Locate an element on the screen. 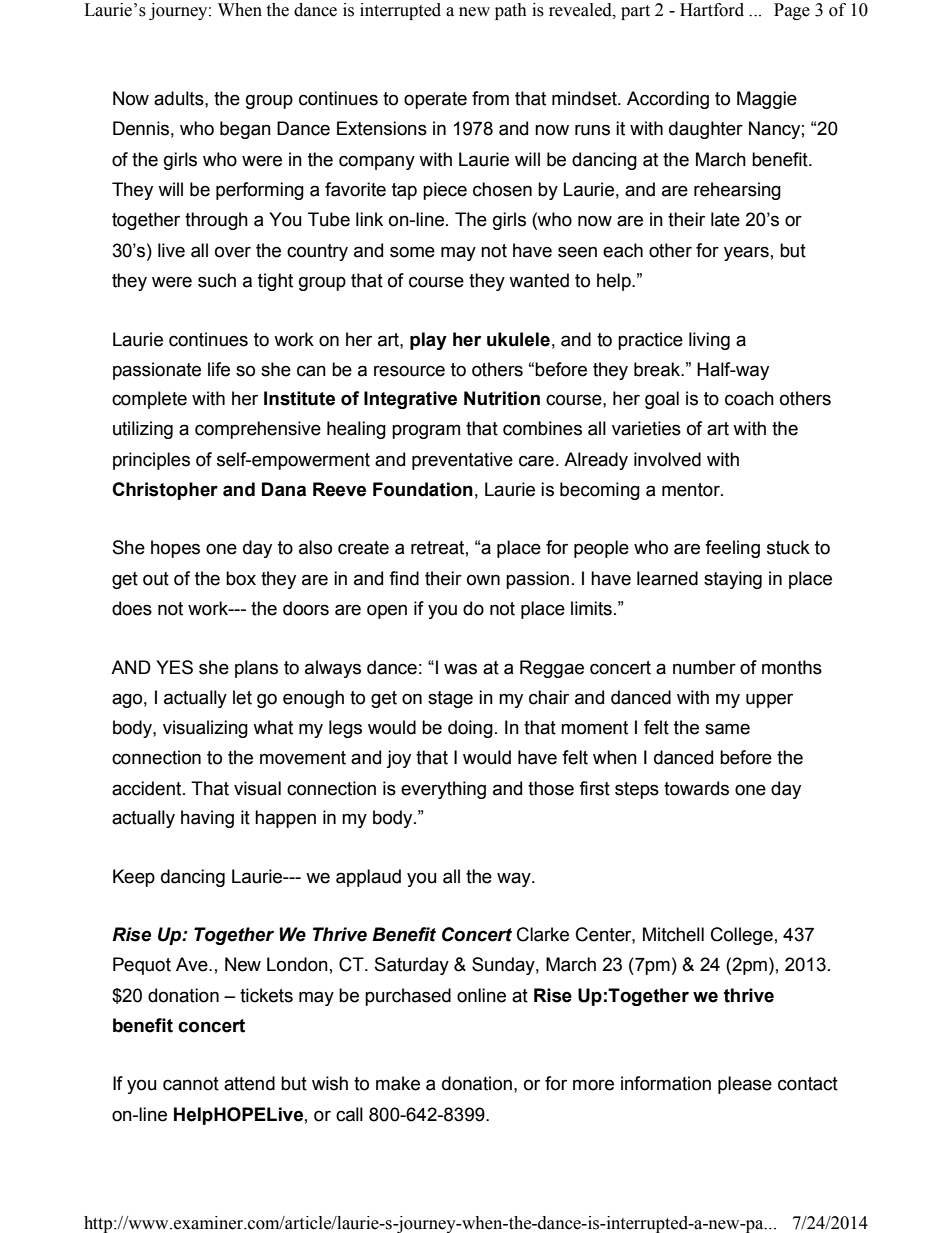 The width and height of the screenshot is (952, 1233). began is located at coordinates (245, 130).
